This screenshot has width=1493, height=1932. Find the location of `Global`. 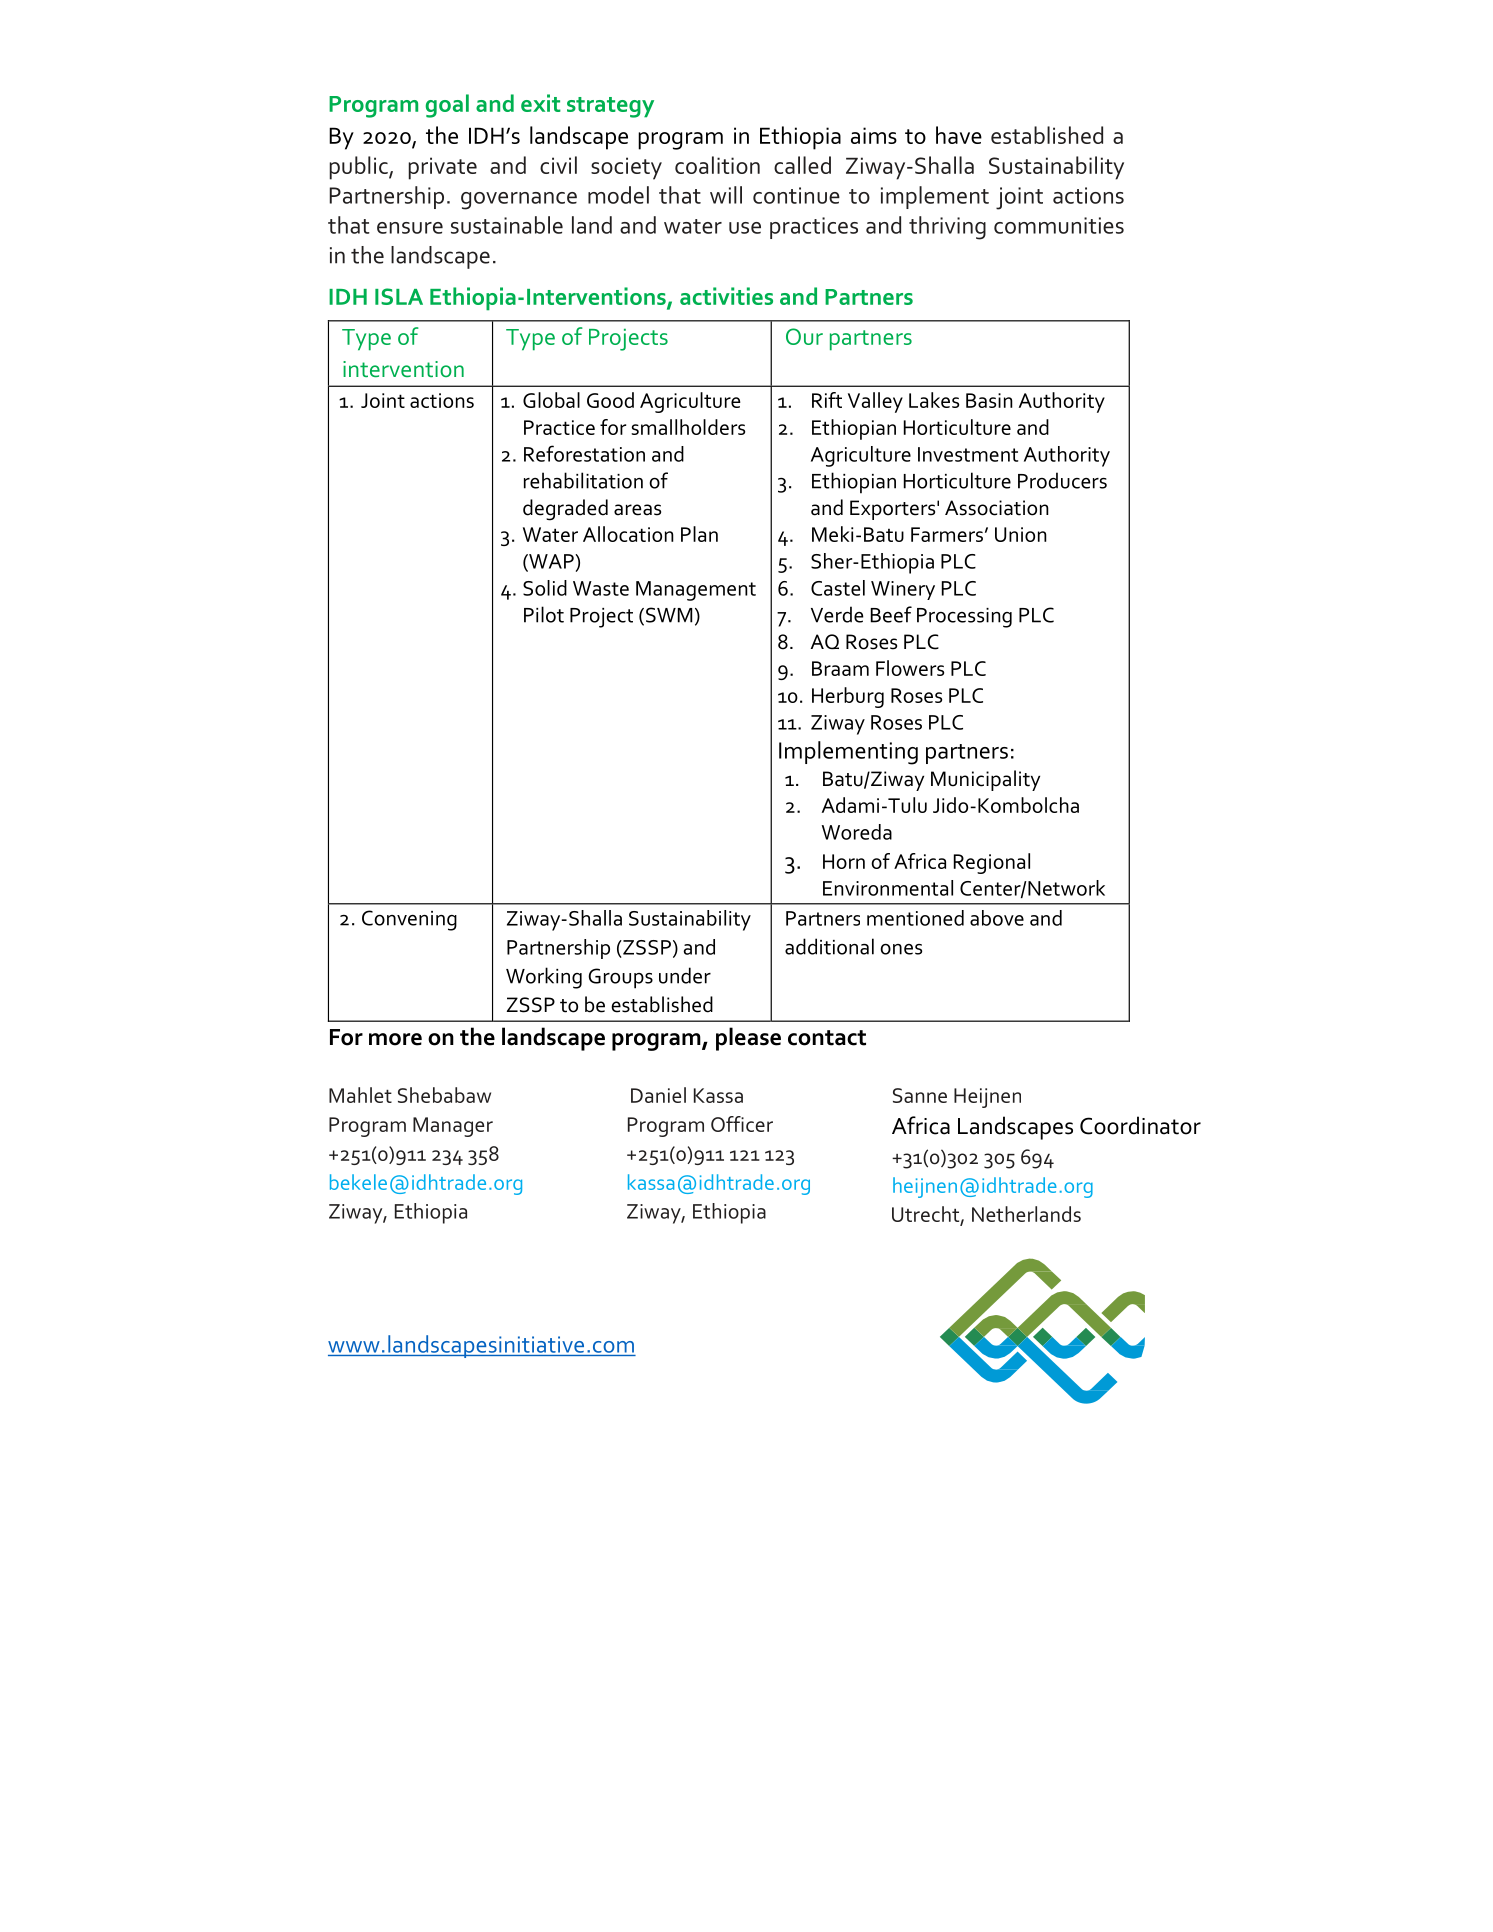

Global is located at coordinates (551, 400).
